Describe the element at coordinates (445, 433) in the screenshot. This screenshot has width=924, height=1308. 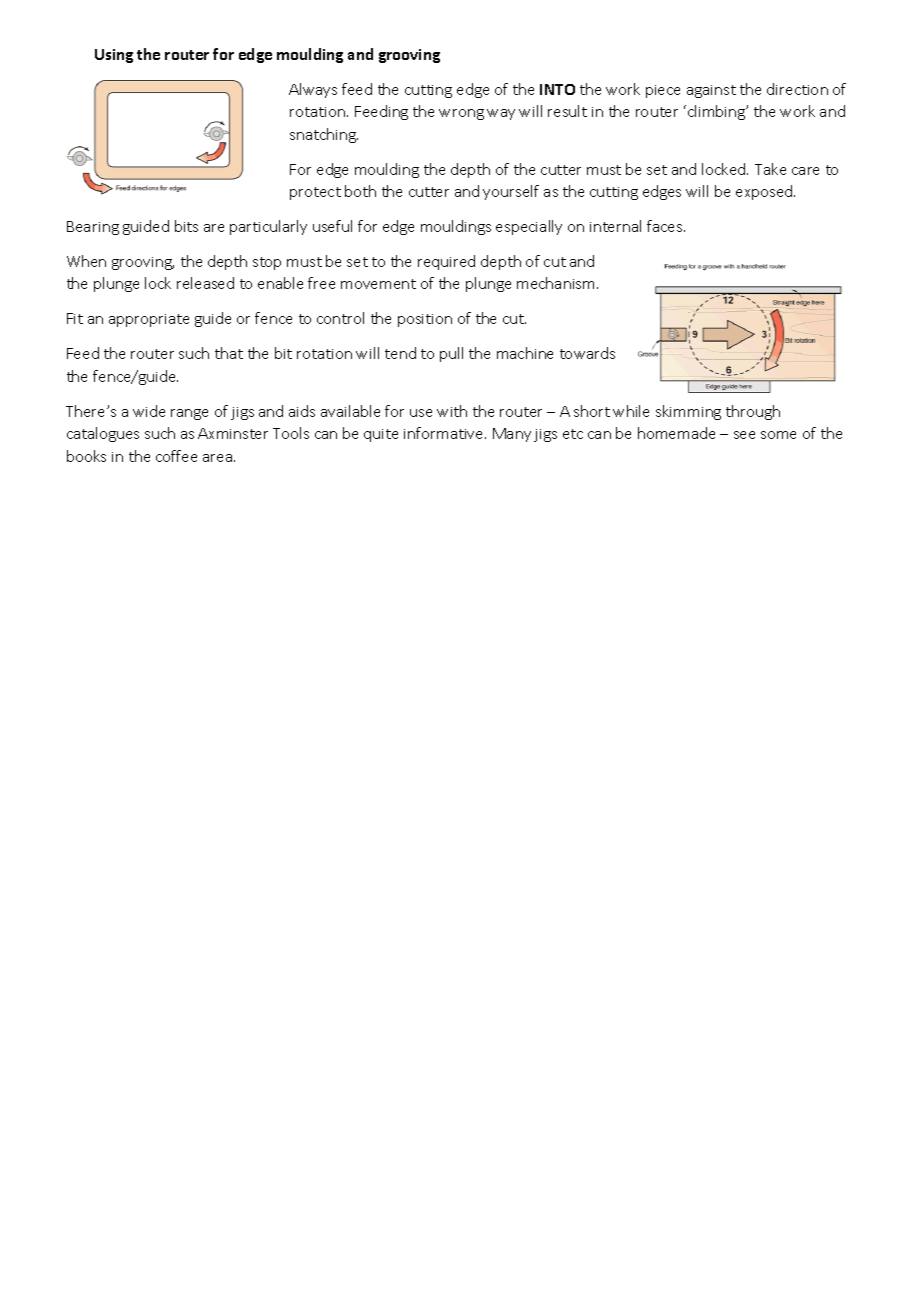
I see `informative` at that location.
